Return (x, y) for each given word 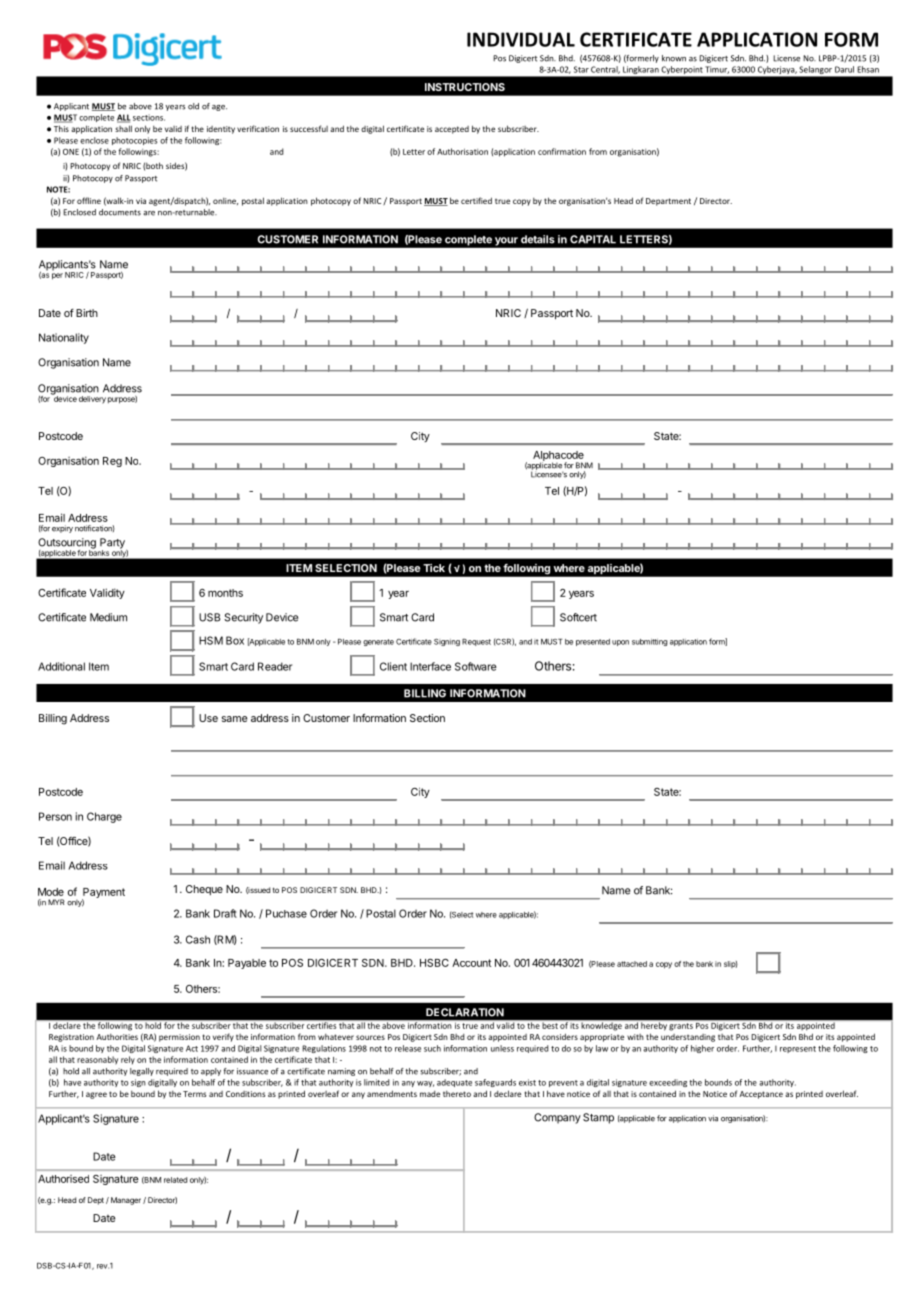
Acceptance (761, 1095)
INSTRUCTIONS (465, 87)
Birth (87, 313)
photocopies (134, 141)
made (430, 1094)
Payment (103, 894)
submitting (650, 642)
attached (632, 964)
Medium (108, 617)
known (674, 58)
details (538, 239)
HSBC (434, 963)
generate (378, 642)
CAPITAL (593, 239)
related (175, 1180)
